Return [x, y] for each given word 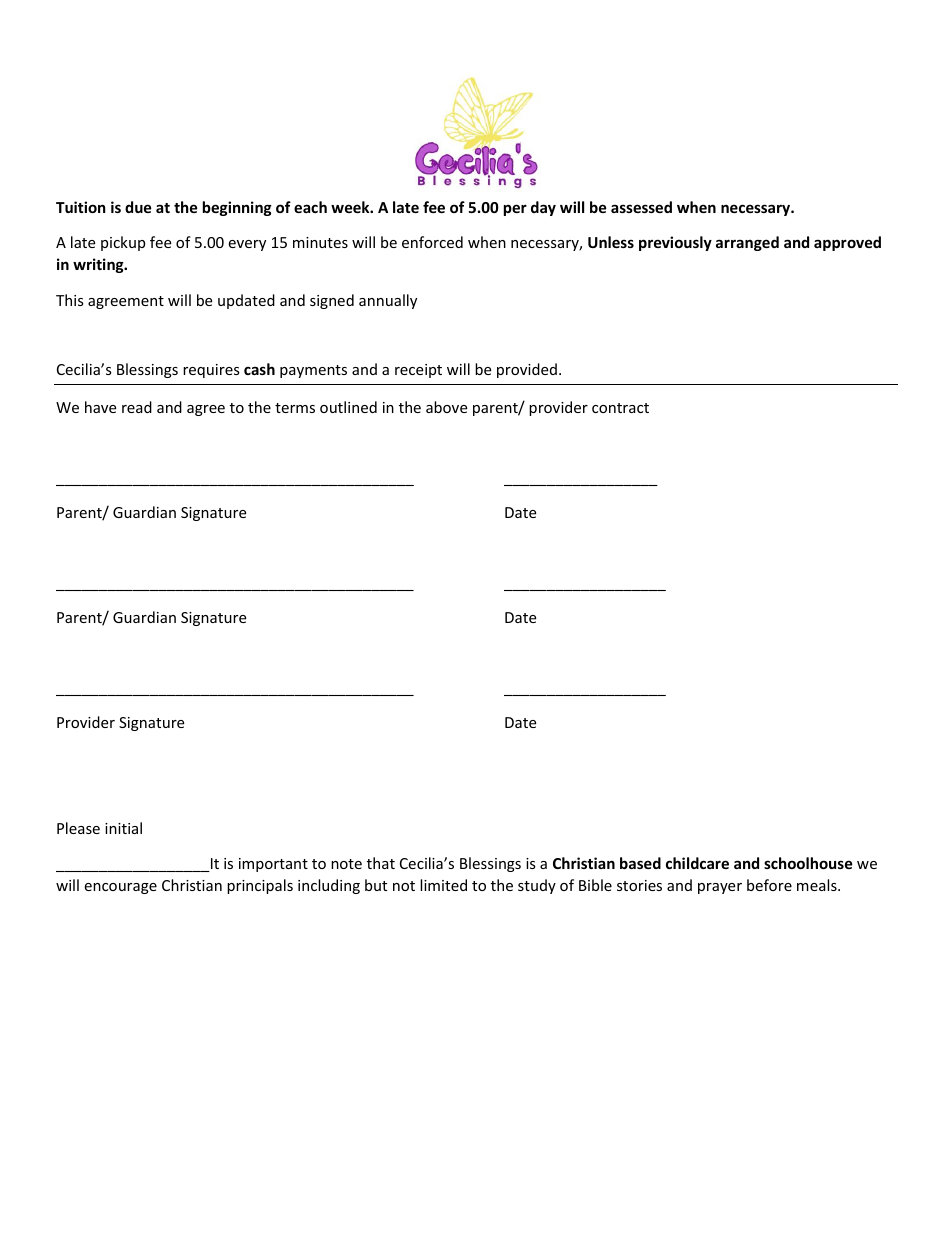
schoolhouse [808, 863]
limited [443, 885]
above [446, 407]
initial [123, 828]
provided [527, 370]
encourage [120, 888]
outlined [348, 407]
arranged [747, 243]
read [137, 407]
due [138, 207]
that [381, 863]
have [100, 407]
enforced [432, 242]
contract [620, 408]
